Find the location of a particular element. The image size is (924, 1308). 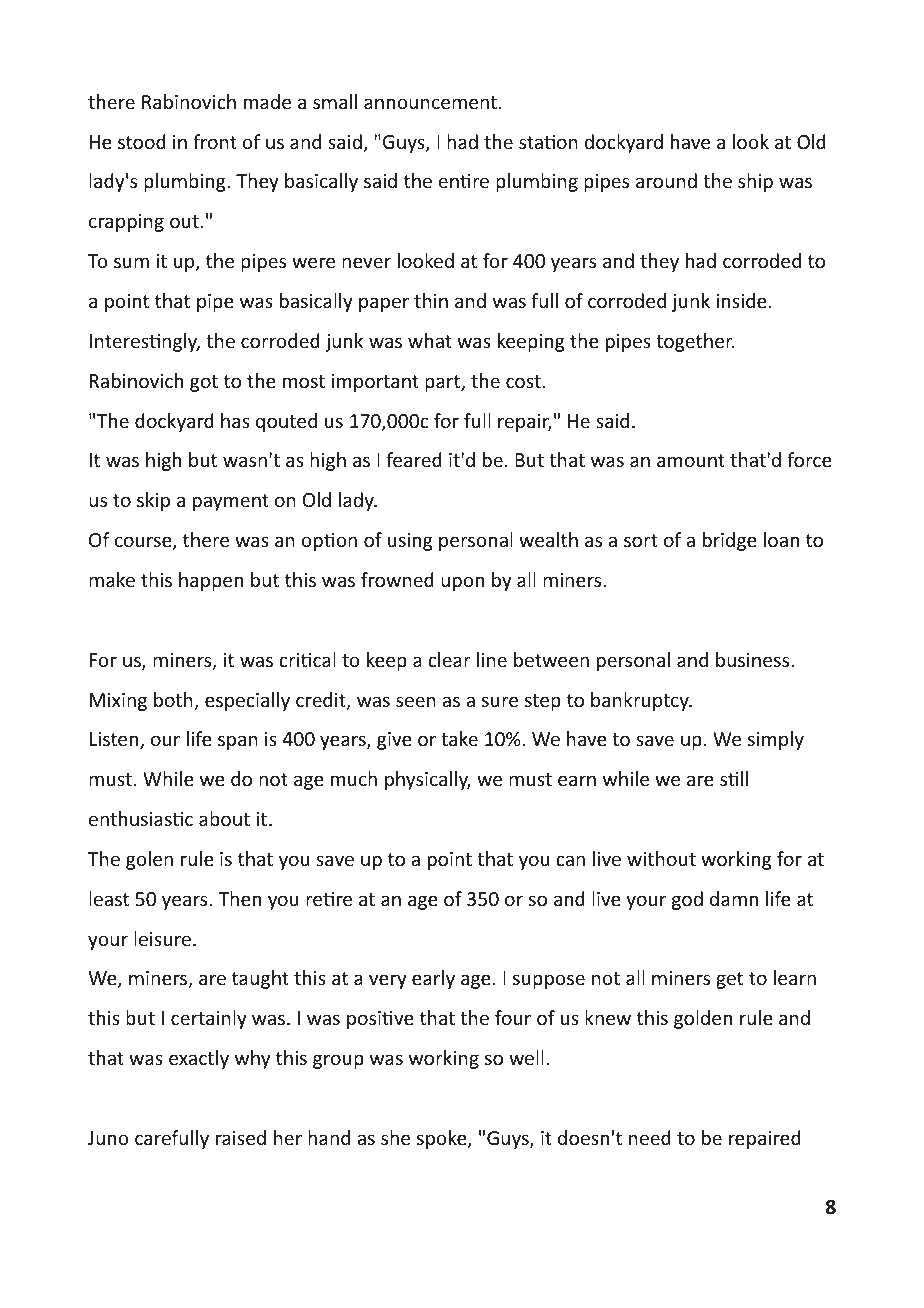

together is located at coordinates (695, 342).
